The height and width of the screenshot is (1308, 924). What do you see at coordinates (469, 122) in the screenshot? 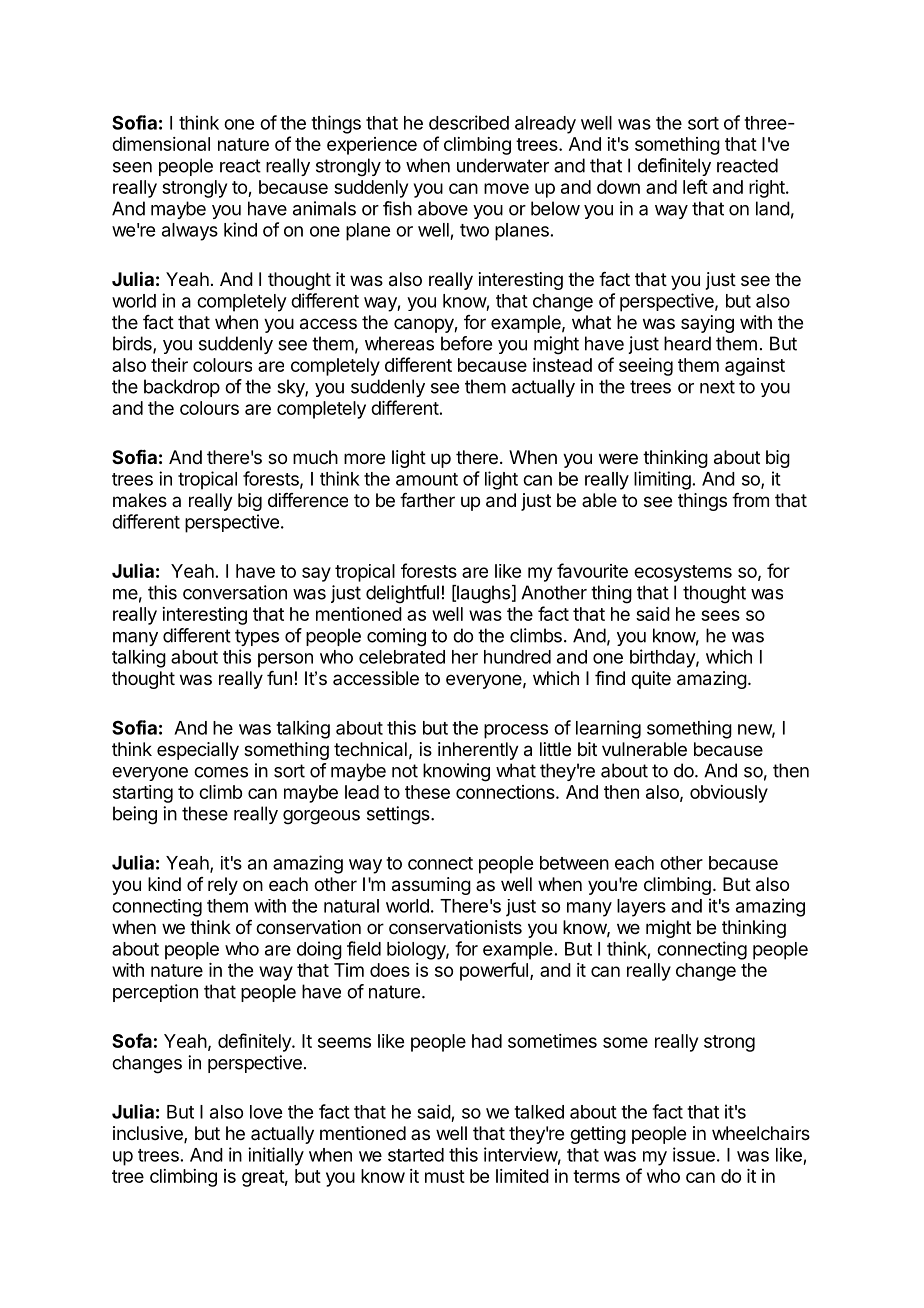
I see `described` at bounding box center [469, 122].
